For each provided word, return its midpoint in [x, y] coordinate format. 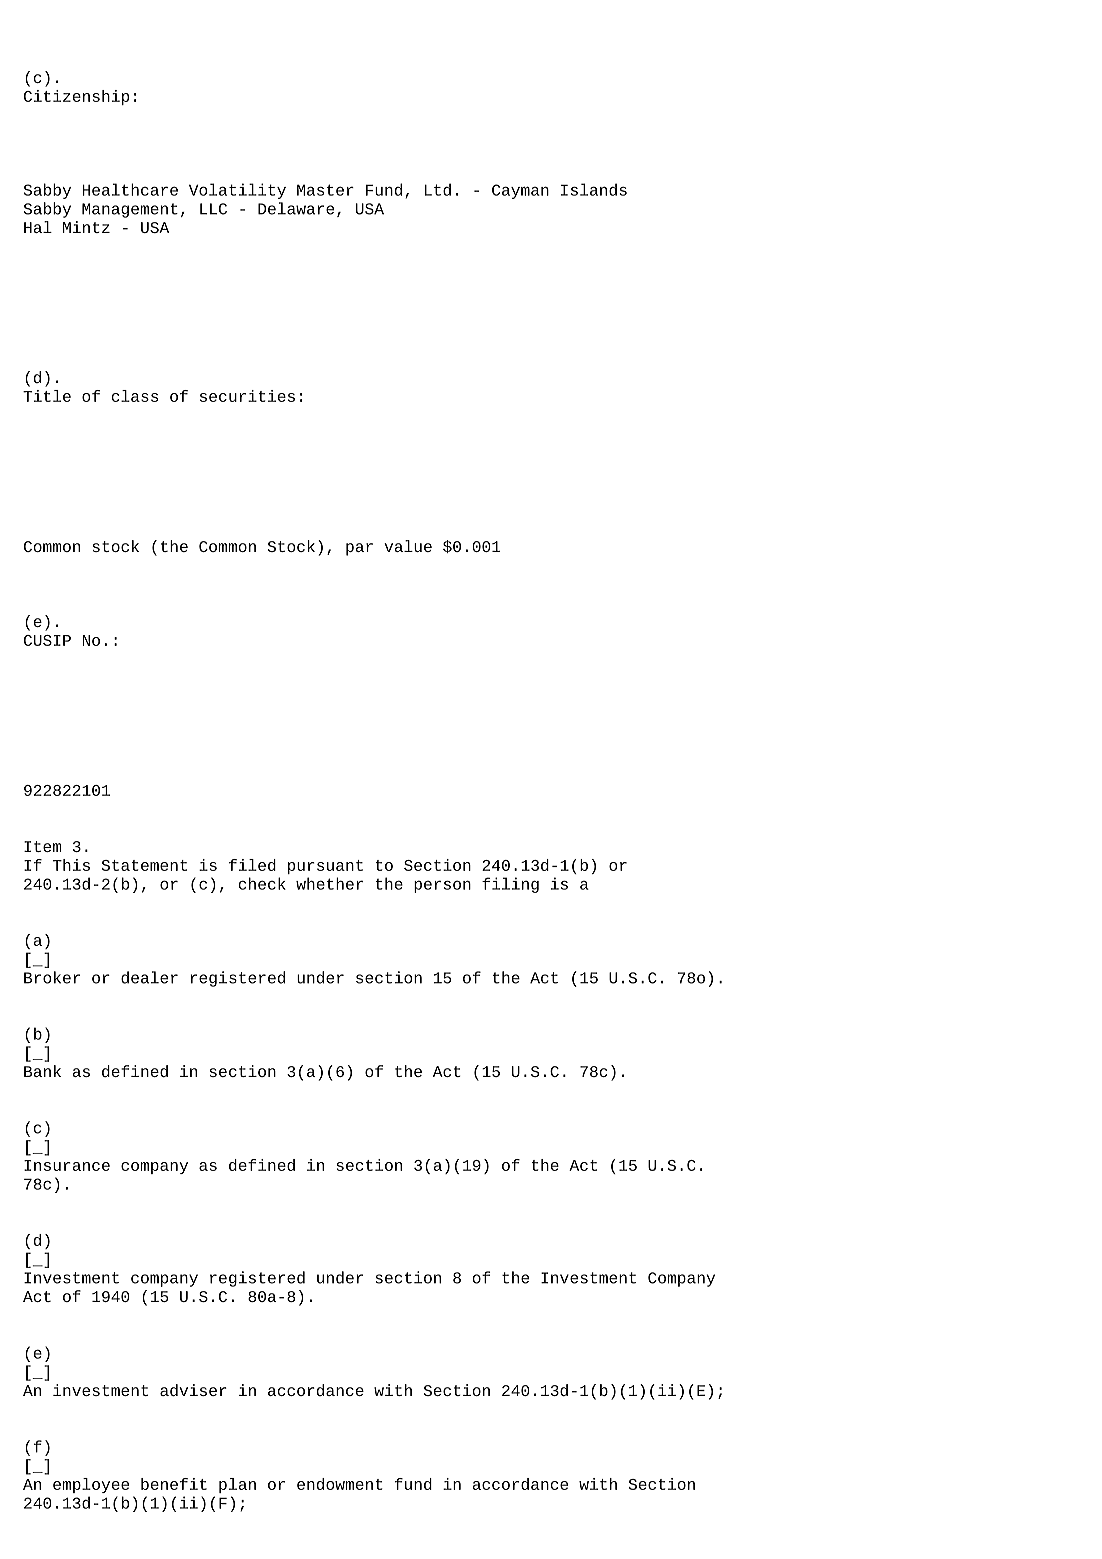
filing [510, 885]
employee [91, 1485]
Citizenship [76, 97]
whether [329, 883]
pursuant [325, 867]
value [408, 546]
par [359, 549]
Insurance [67, 1165]
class [134, 396]
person [442, 886]
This [71, 865]
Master [325, 190]
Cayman [520, 191]
